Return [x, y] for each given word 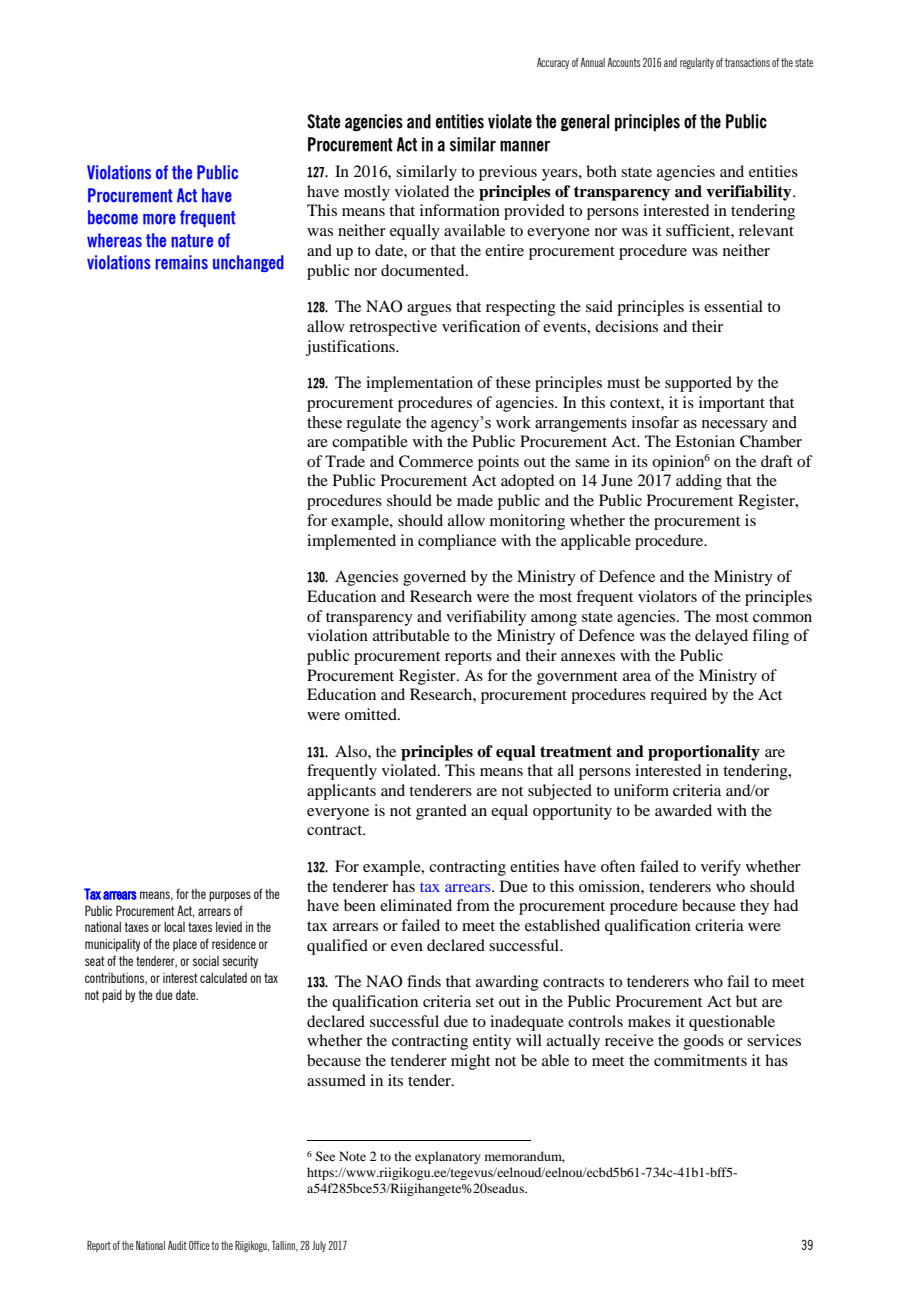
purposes [230, 896]
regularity [697, 63]
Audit [177, 1245]
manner [525, 146]
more [159, 219]
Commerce [436, 461]
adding [699, 482]
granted [441, 812]
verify [721, 868]
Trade [345, 461]
